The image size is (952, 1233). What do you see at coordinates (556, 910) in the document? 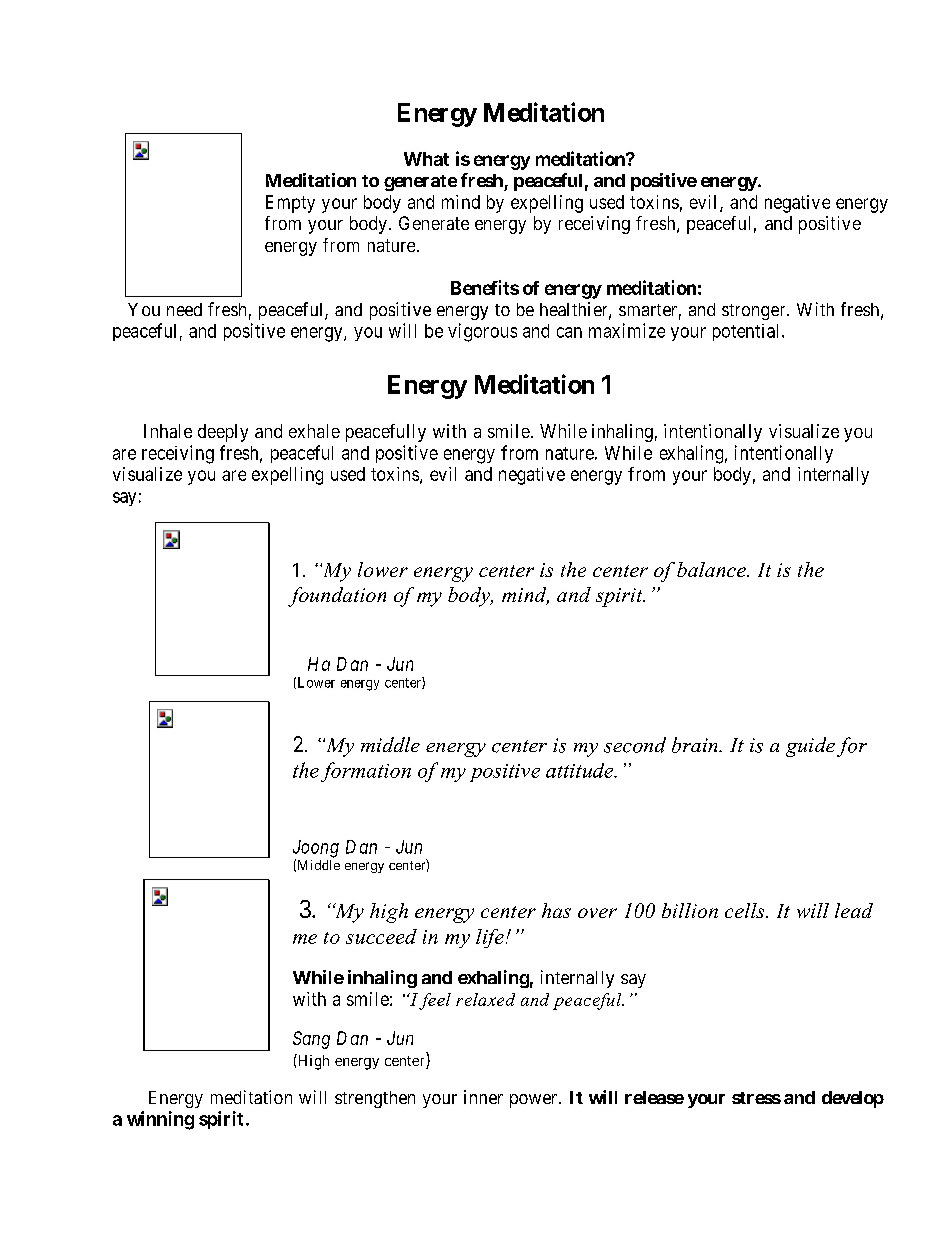
I see `has` at bounding box center [556, 910].
